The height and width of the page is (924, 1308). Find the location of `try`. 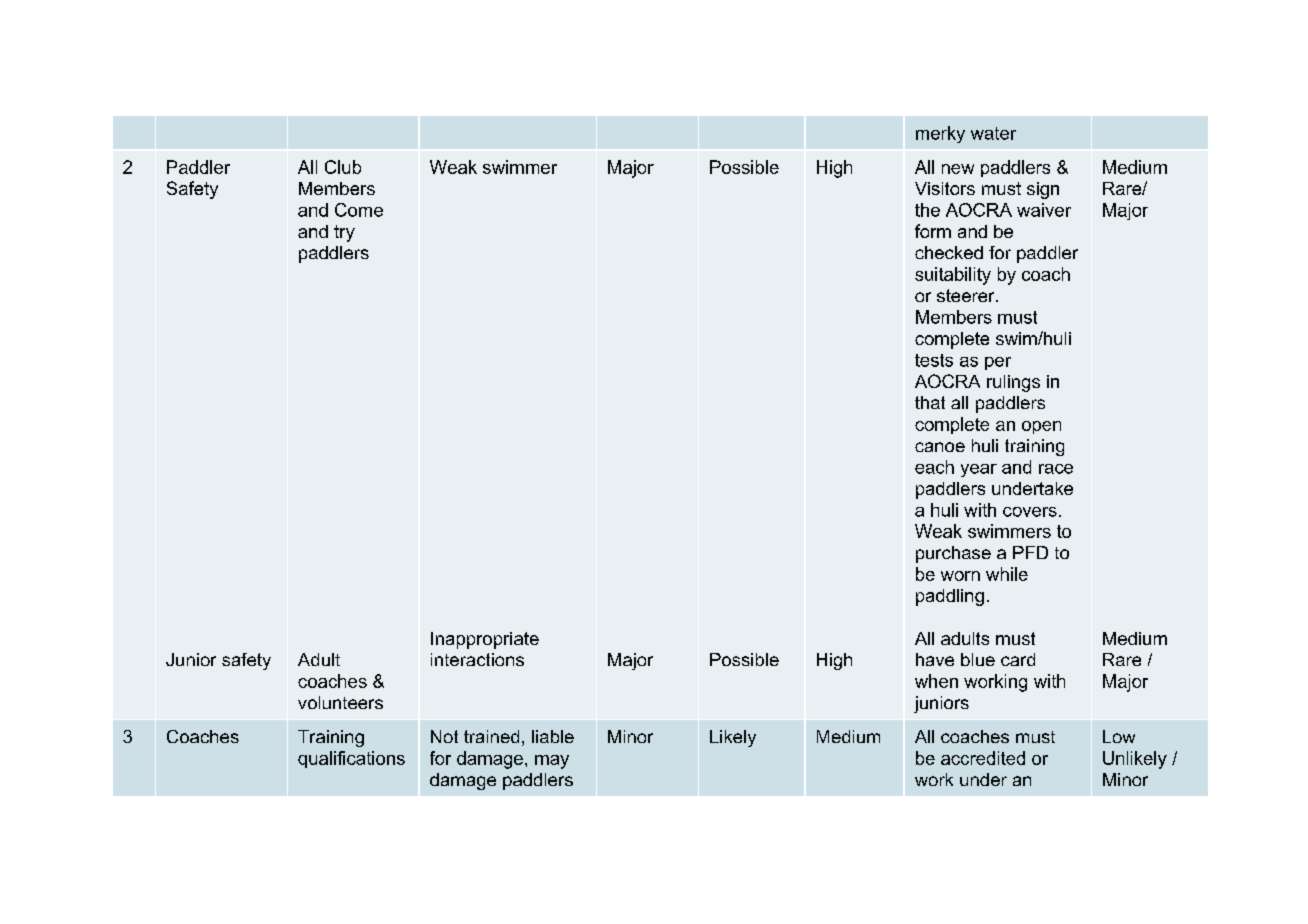

try is located at coordinates (344, 233).
